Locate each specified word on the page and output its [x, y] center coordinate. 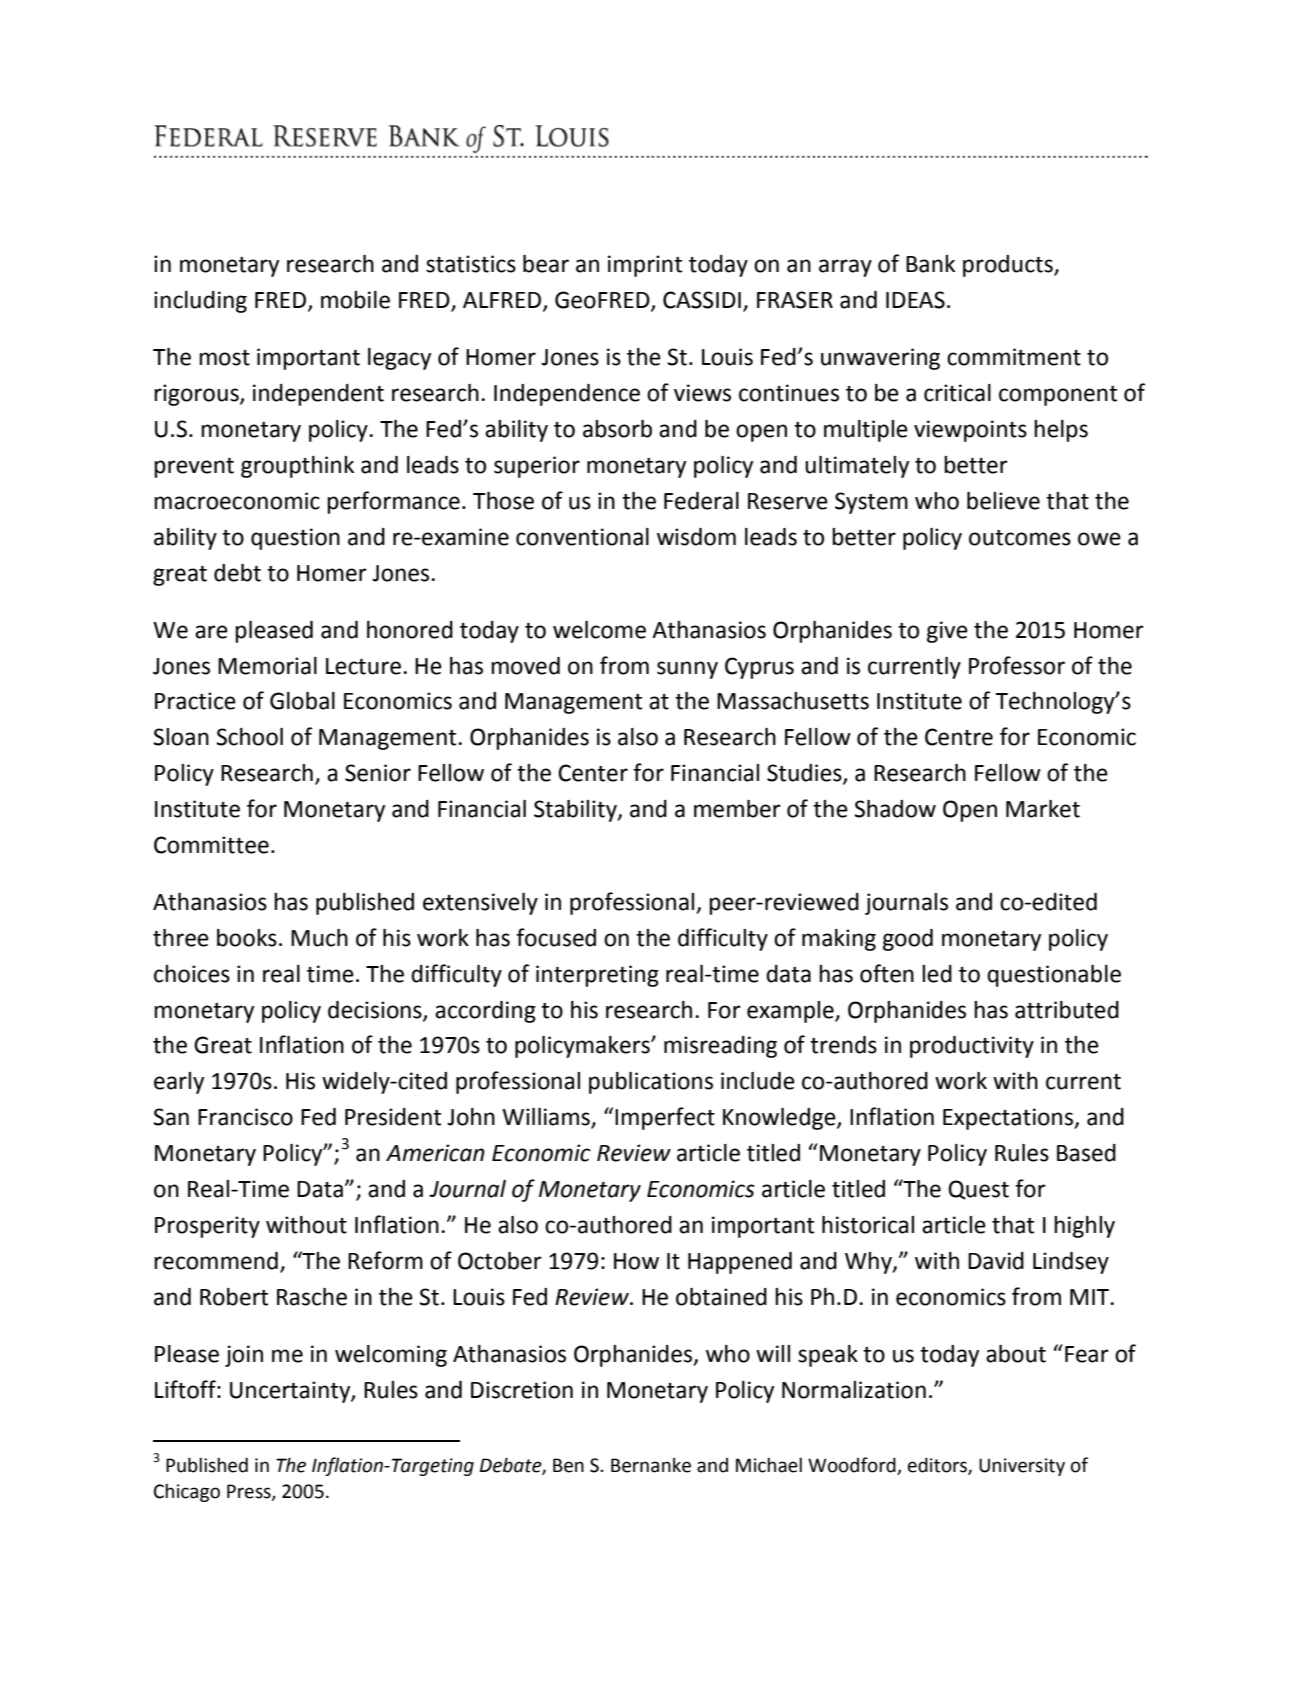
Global [302, 701]
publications [651, 1083]
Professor [1017, 665]
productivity [972, 1047]
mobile [355, 300]
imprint [645, 266]
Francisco [245, 1117]
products [1009, 266]
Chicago [187, 1492]
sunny [687, 670]
